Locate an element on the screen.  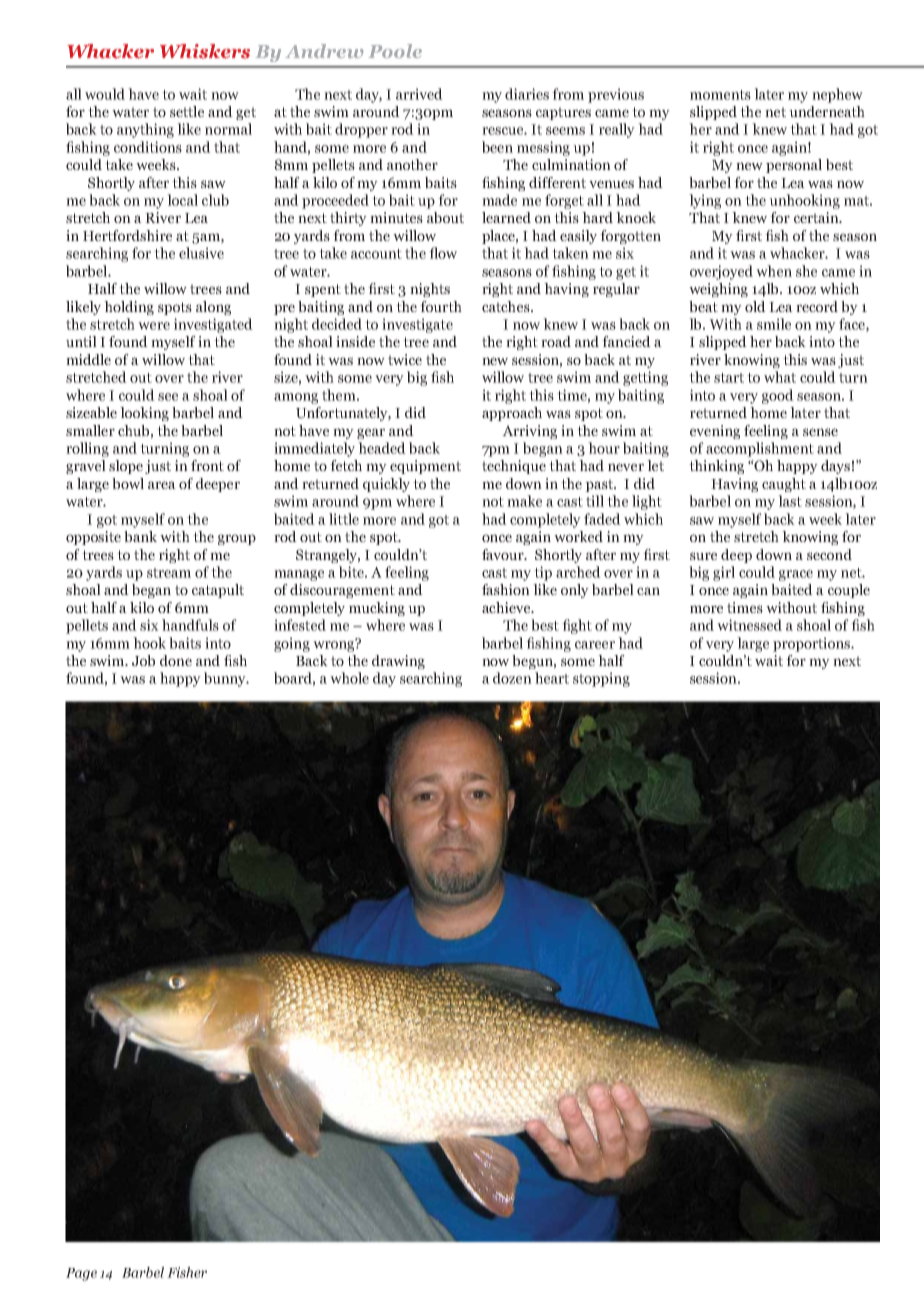
looking is located at coordinates (144, 414).
